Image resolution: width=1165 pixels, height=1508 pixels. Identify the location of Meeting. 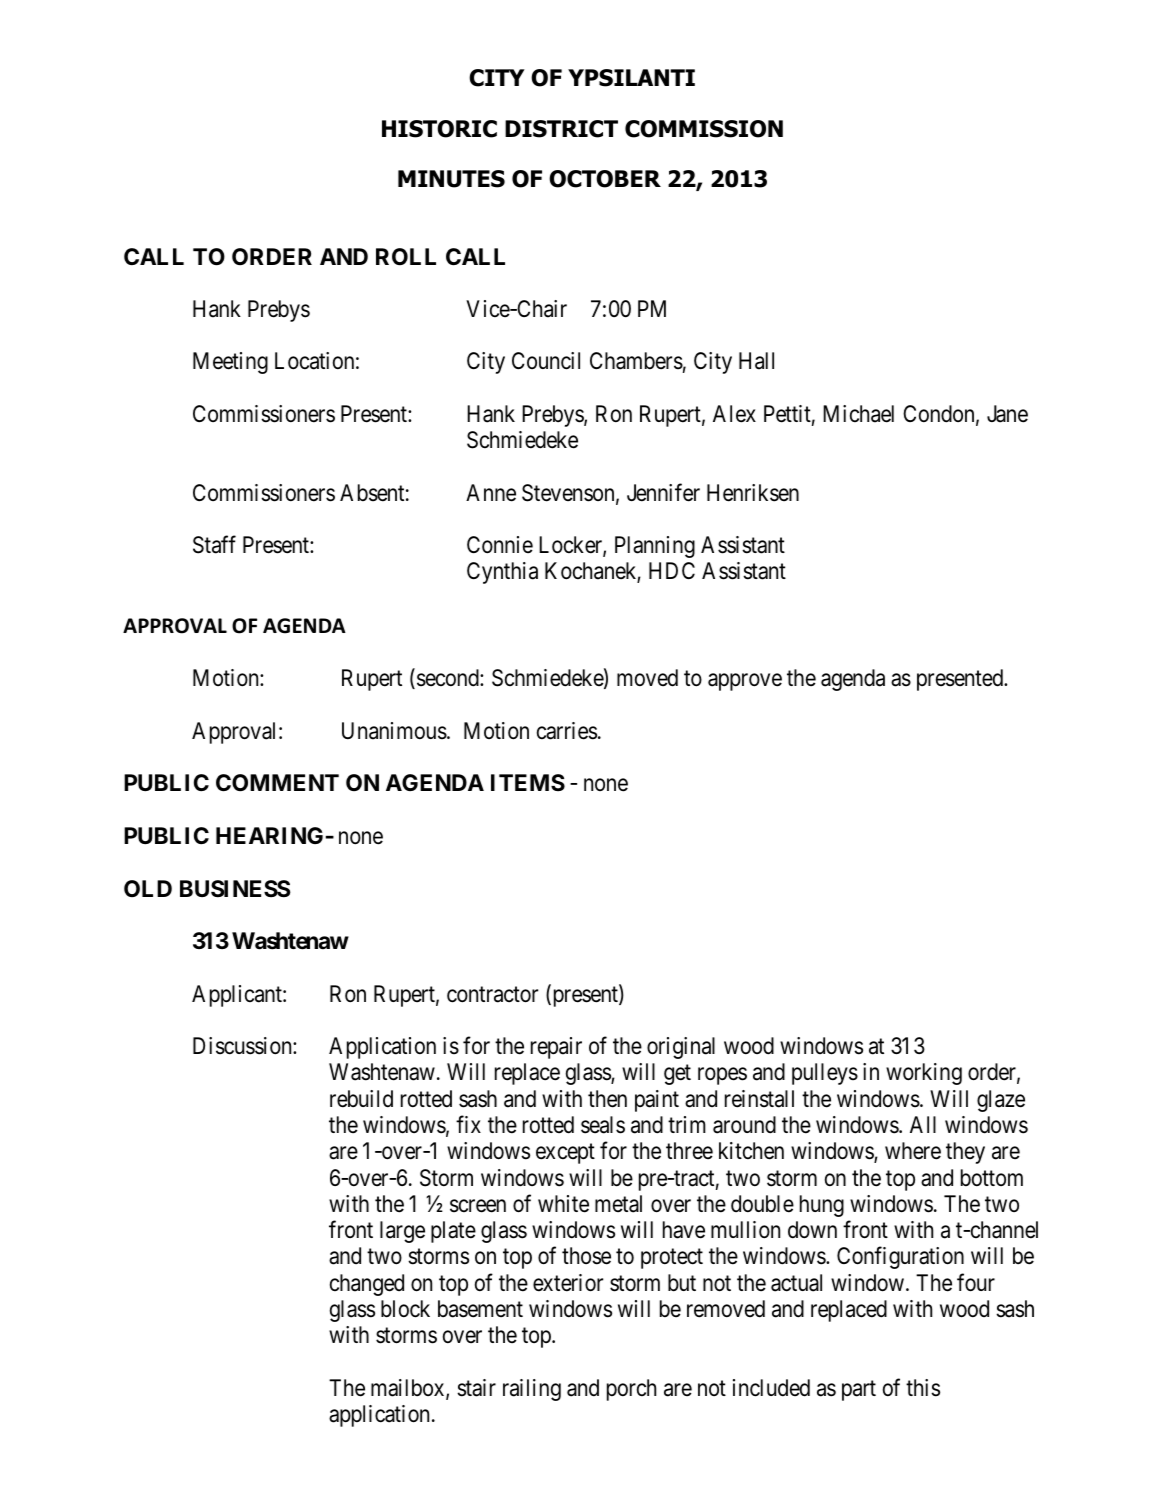
(230, 363).
